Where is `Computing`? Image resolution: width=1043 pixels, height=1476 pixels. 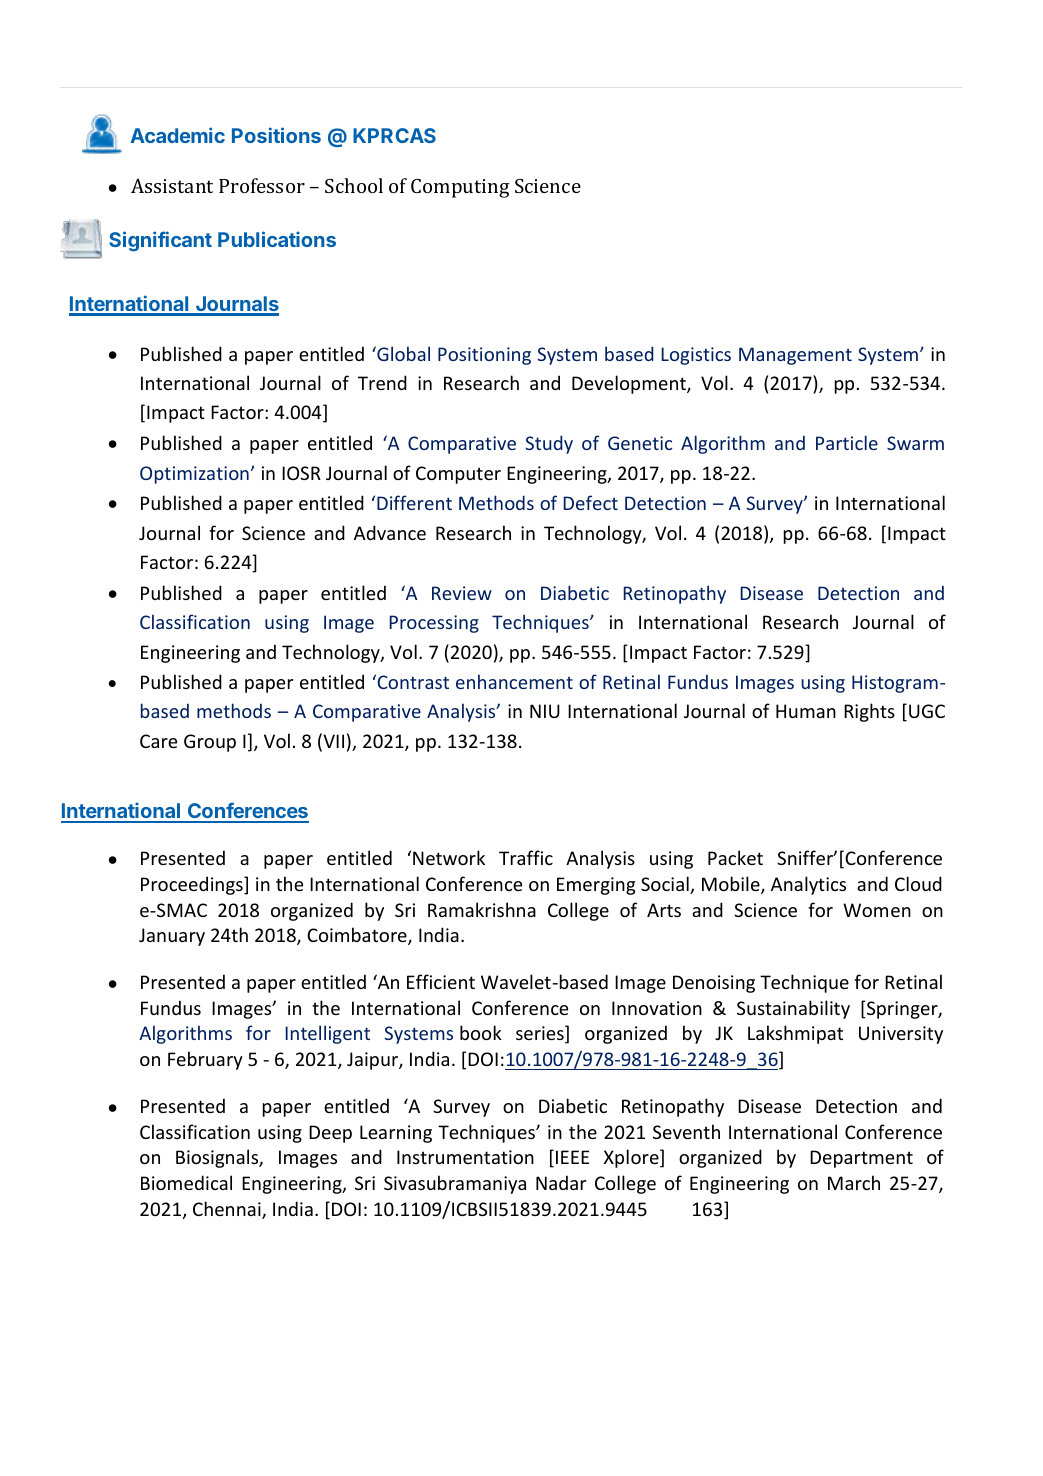
Computing is located at coordinates (460, 188).
